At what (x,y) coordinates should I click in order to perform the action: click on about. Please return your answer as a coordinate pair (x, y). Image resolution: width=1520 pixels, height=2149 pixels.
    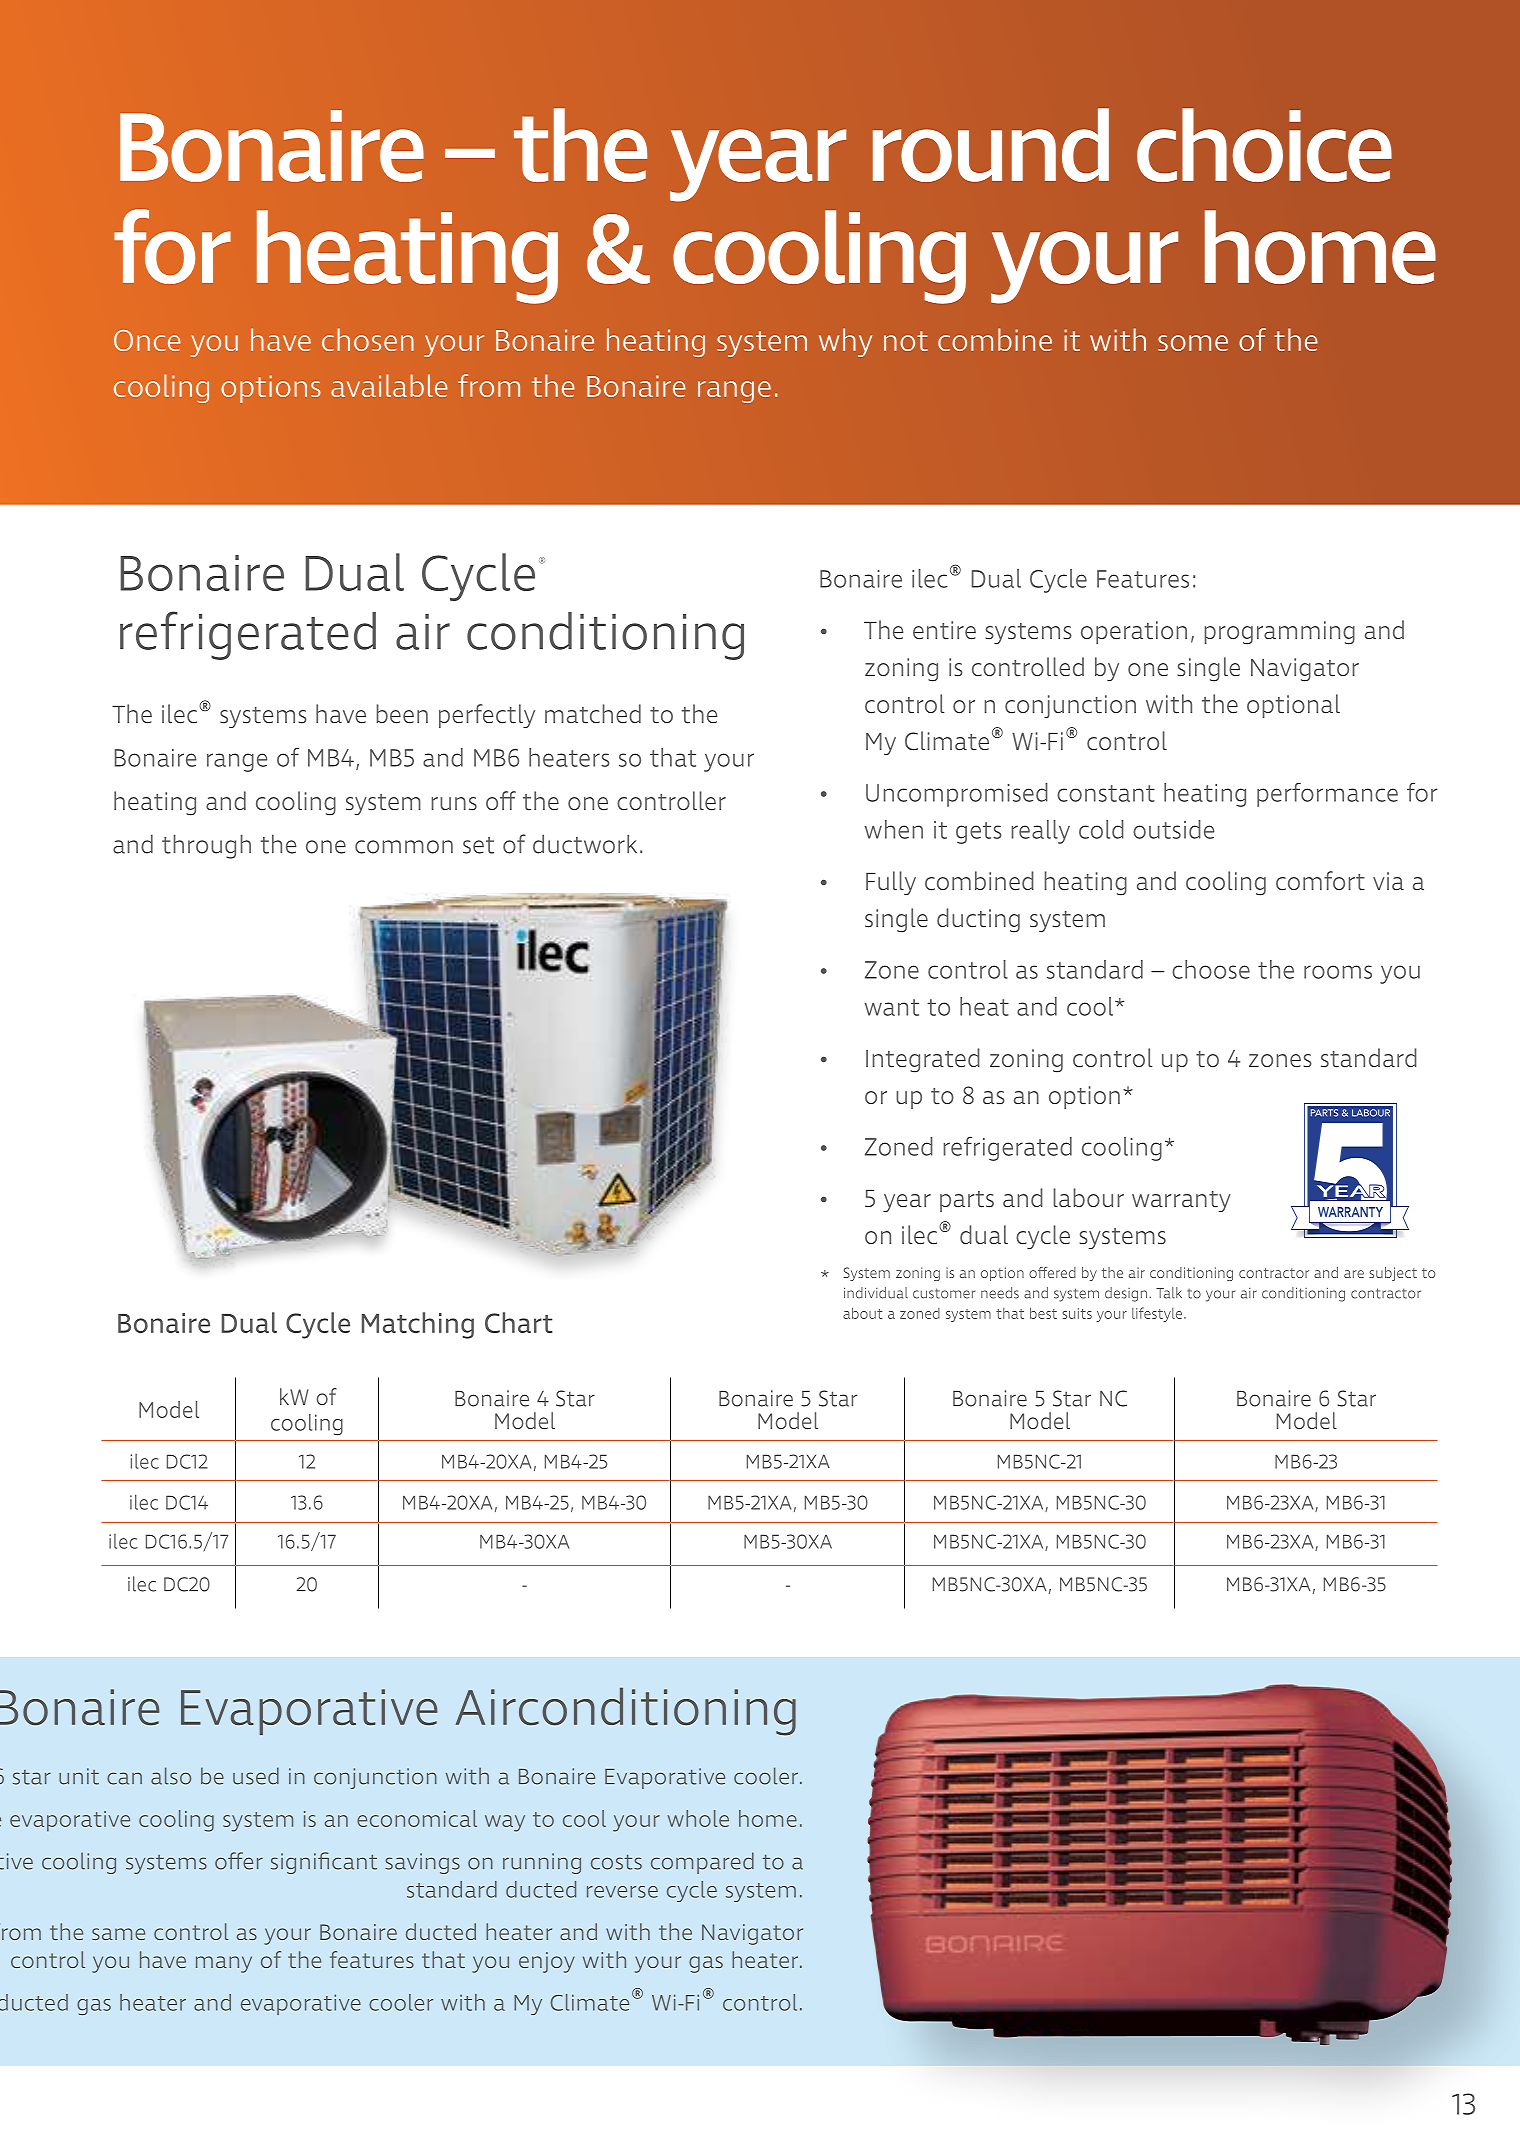
    Looking at the image, I should click on (862, 1313).
